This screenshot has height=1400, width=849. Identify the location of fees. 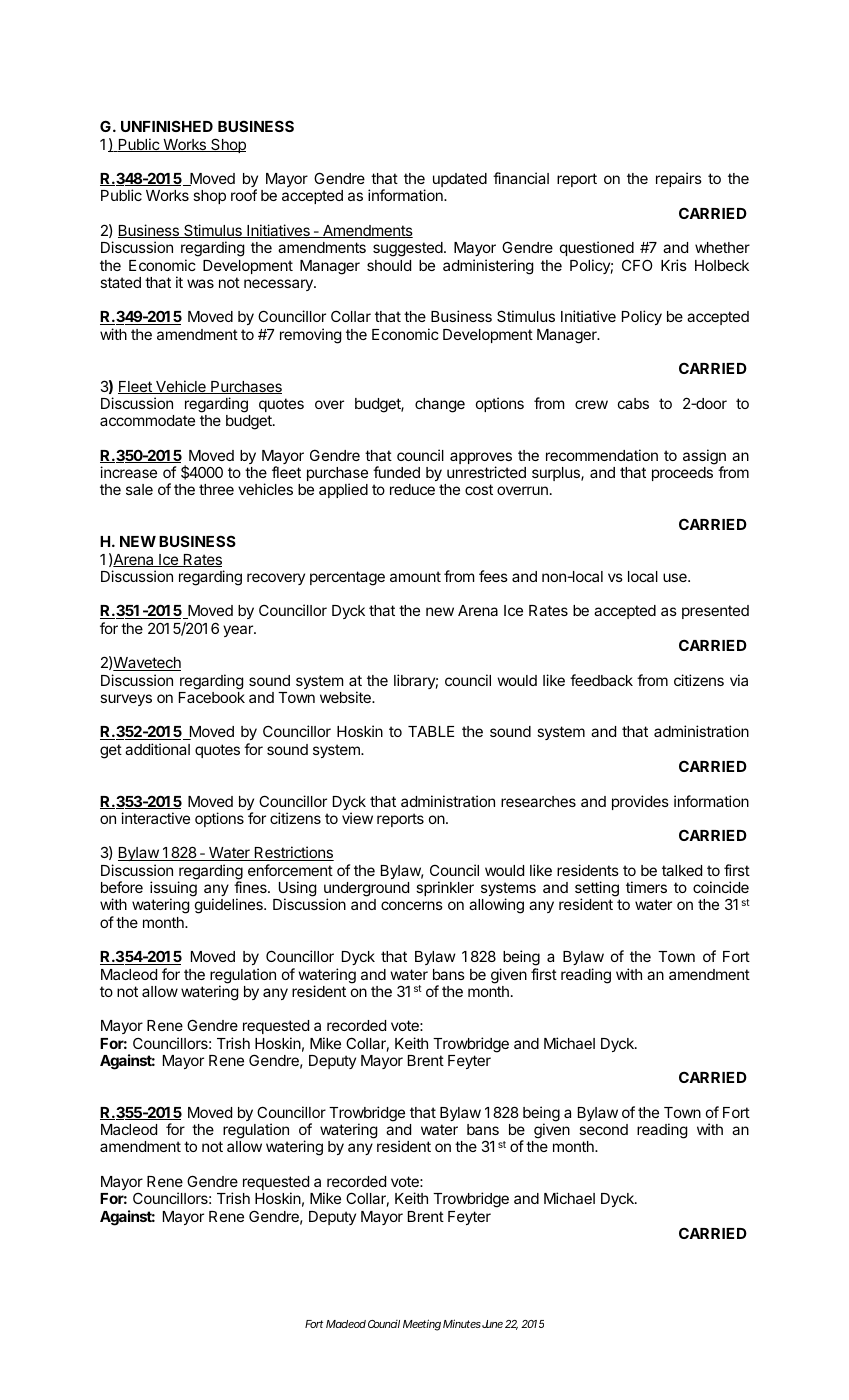
(493, 576).
